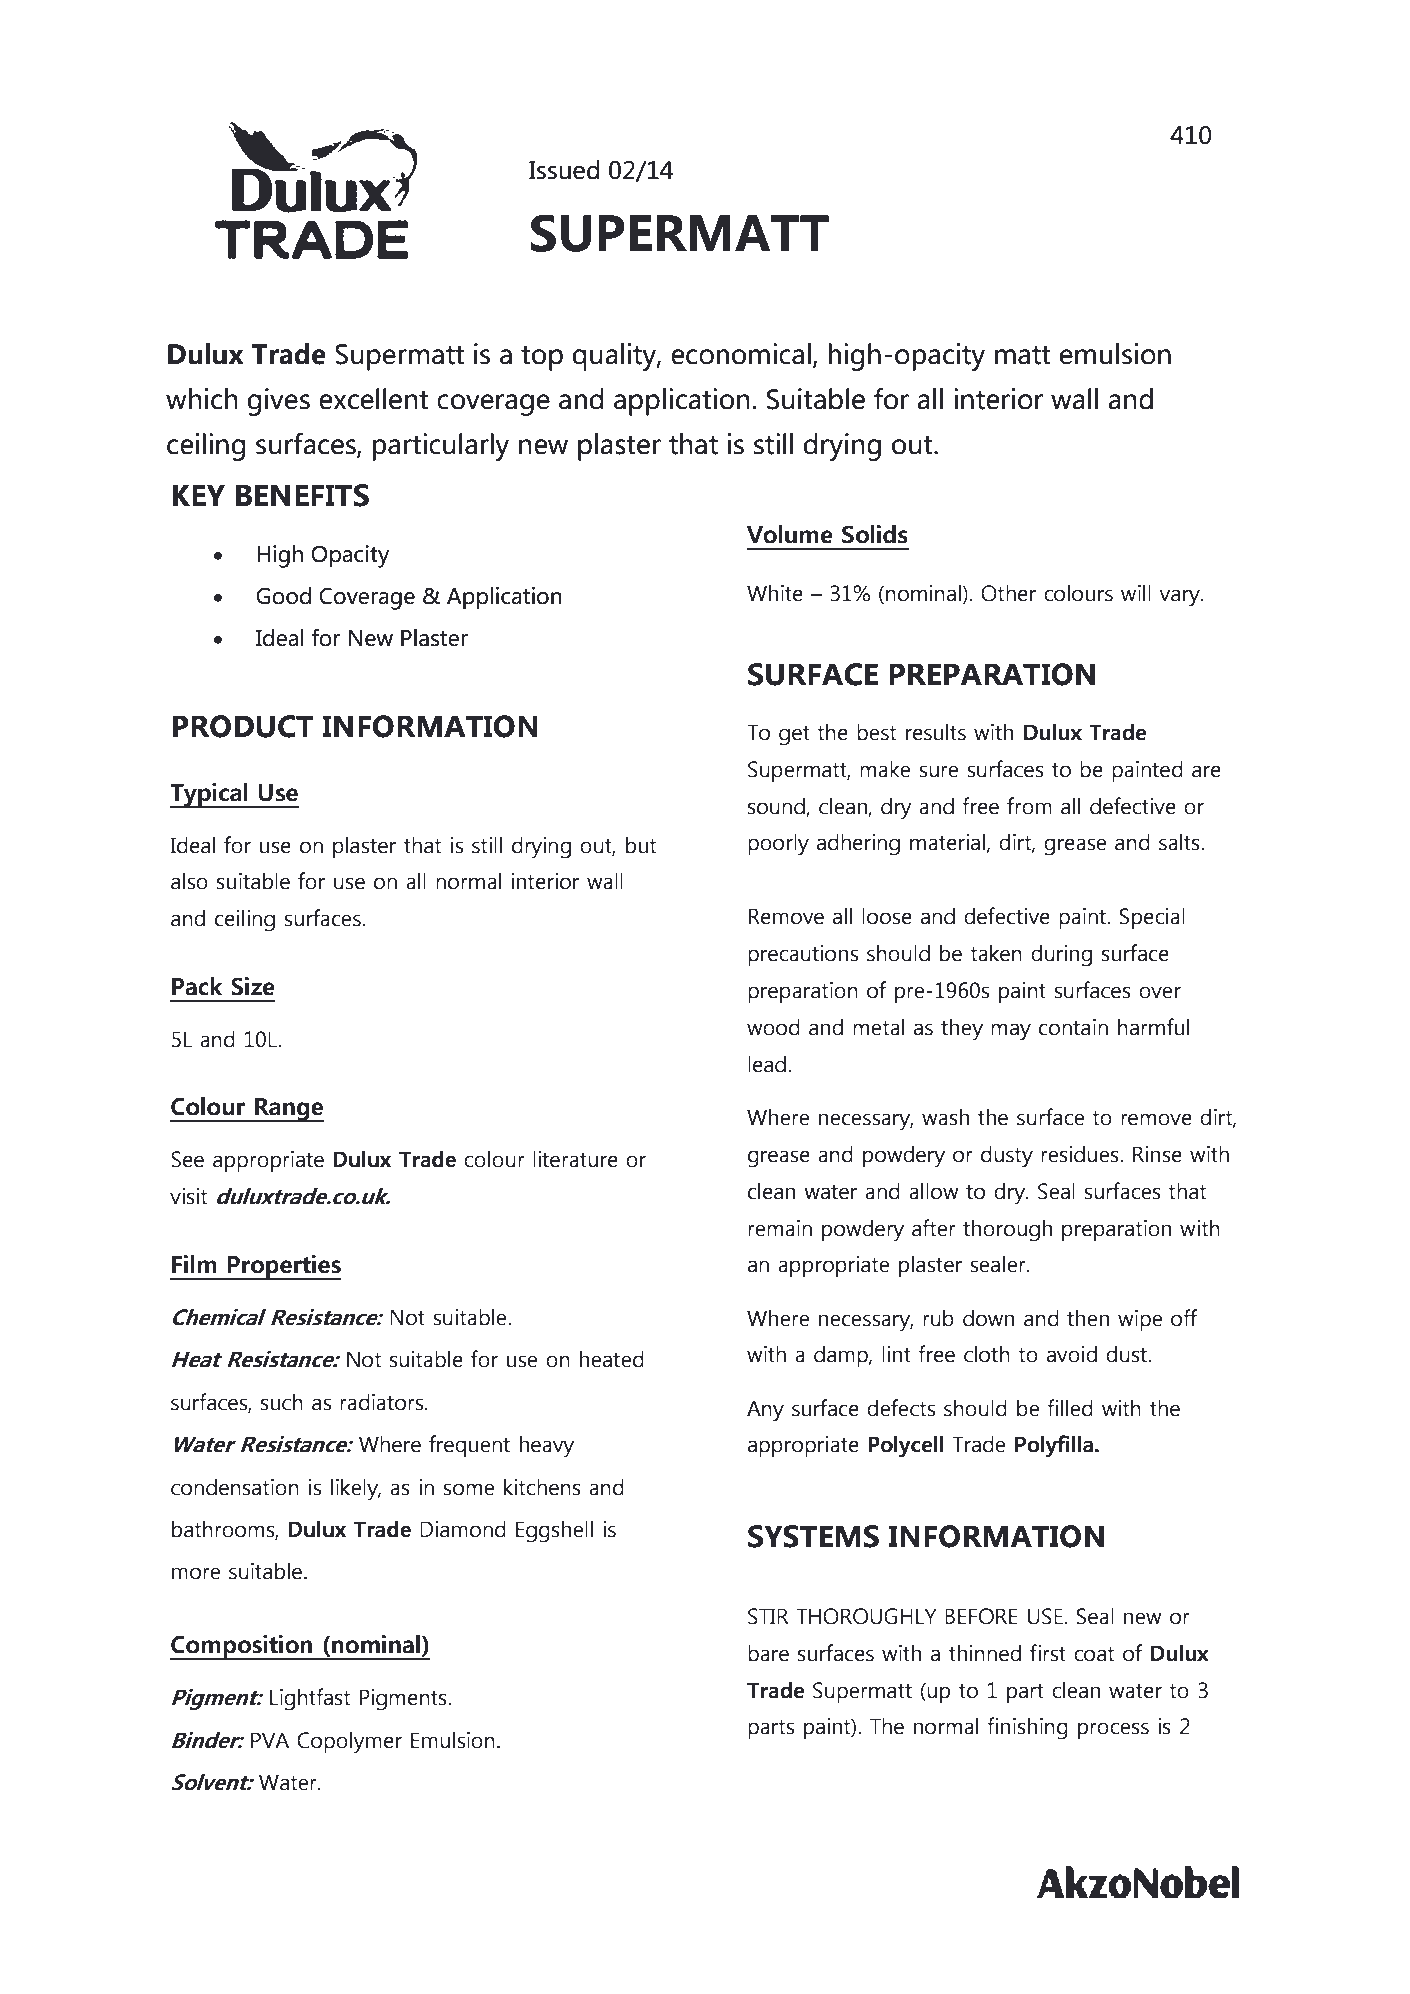 The image size is (1410, 1994). What do you see at coordinates (564, 170) in the screenshot?
I see `Issued` at bounding box center [564, 170].
